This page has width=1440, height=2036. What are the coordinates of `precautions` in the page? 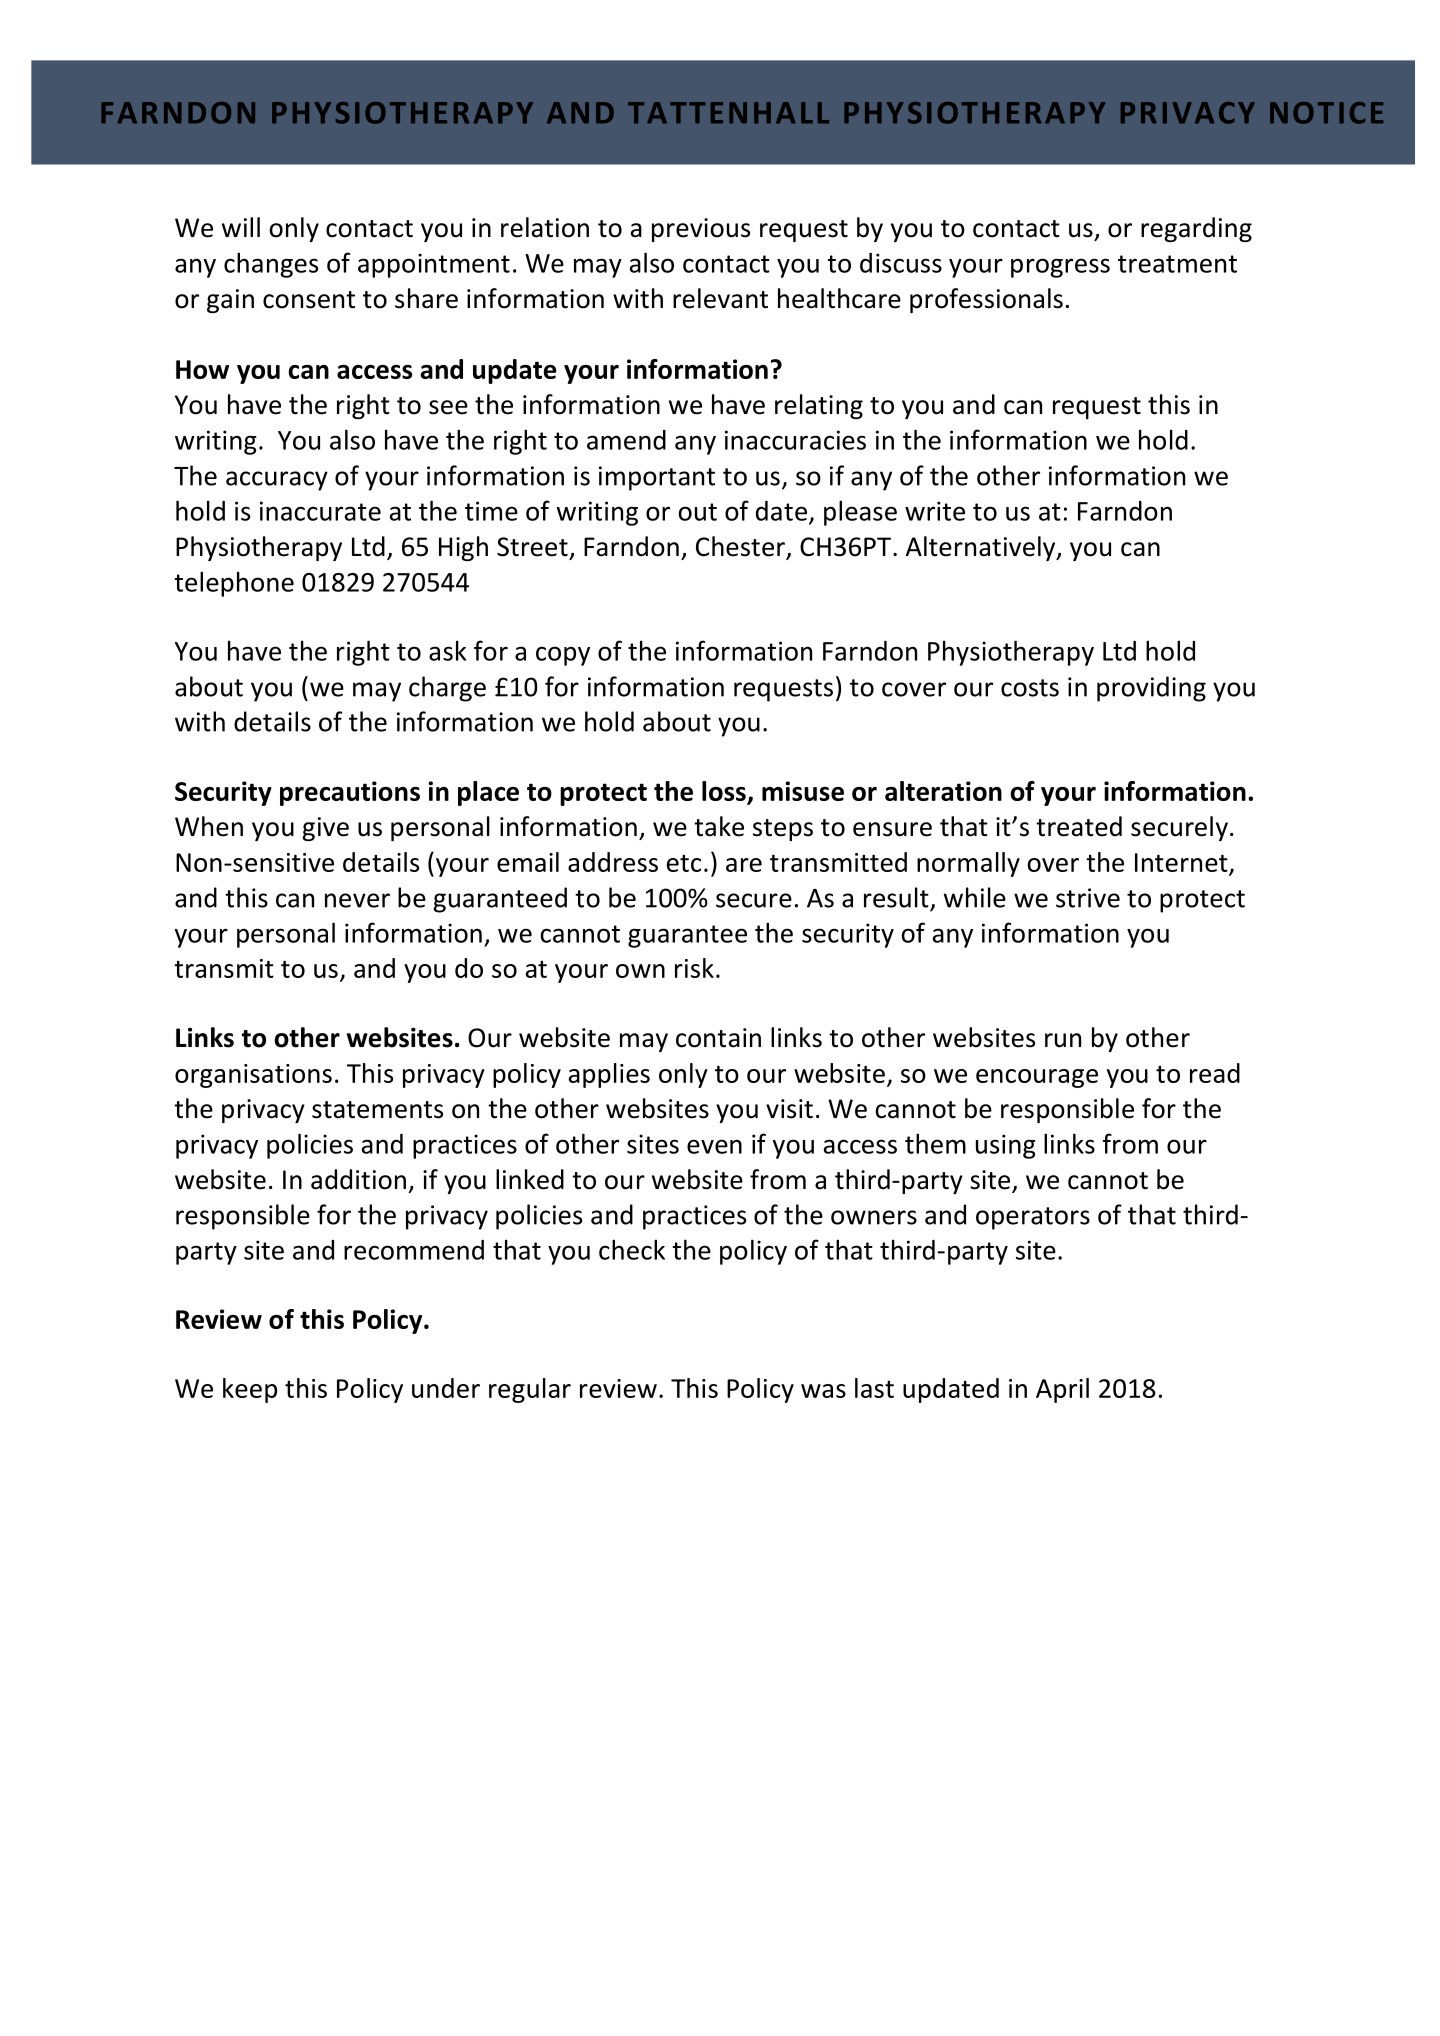 It's located at (350, 793).
